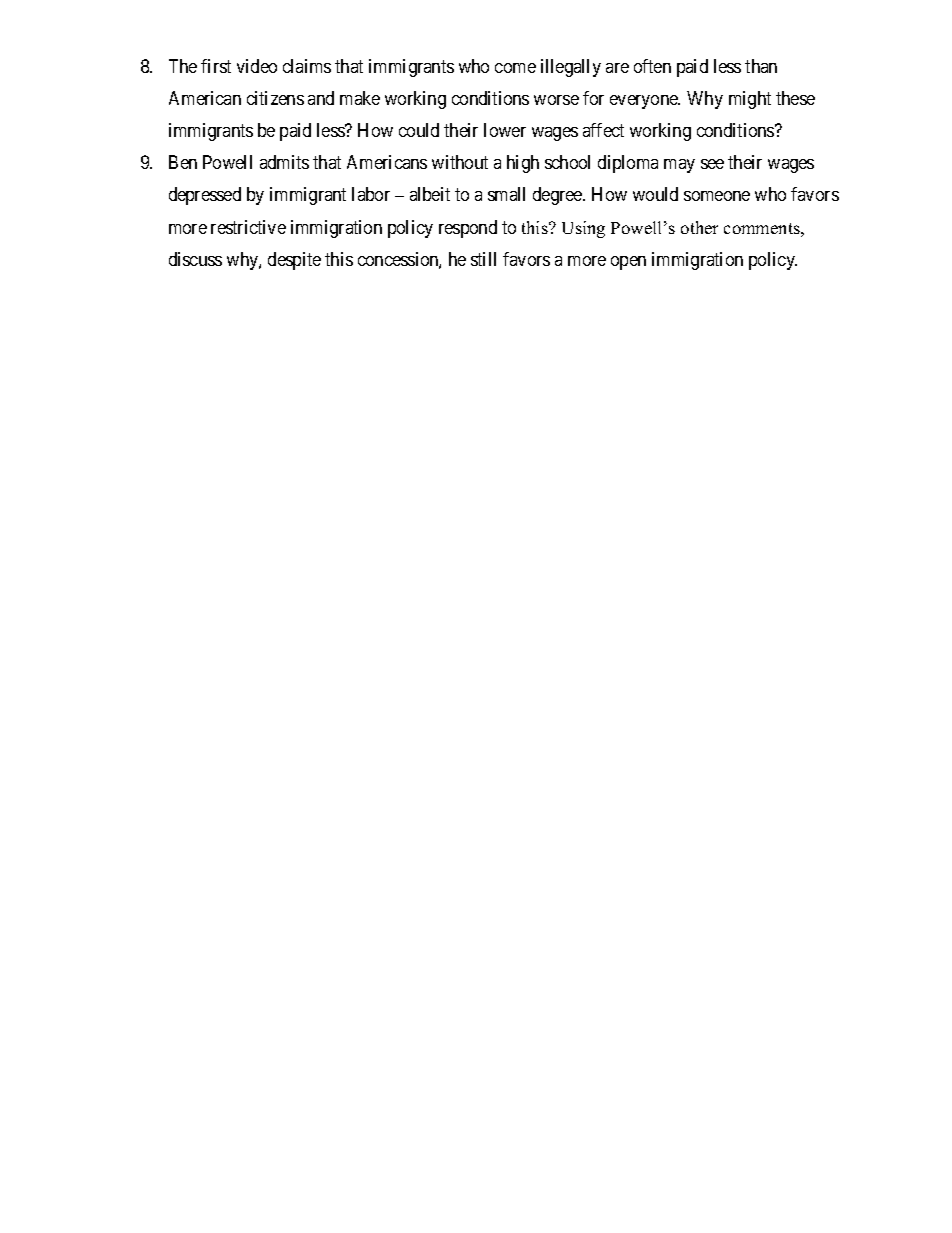 This screenshot has height=1233, width=952. Describe the element at coordinates (505, 130) in the screenshot. I see `lower` at that location.
